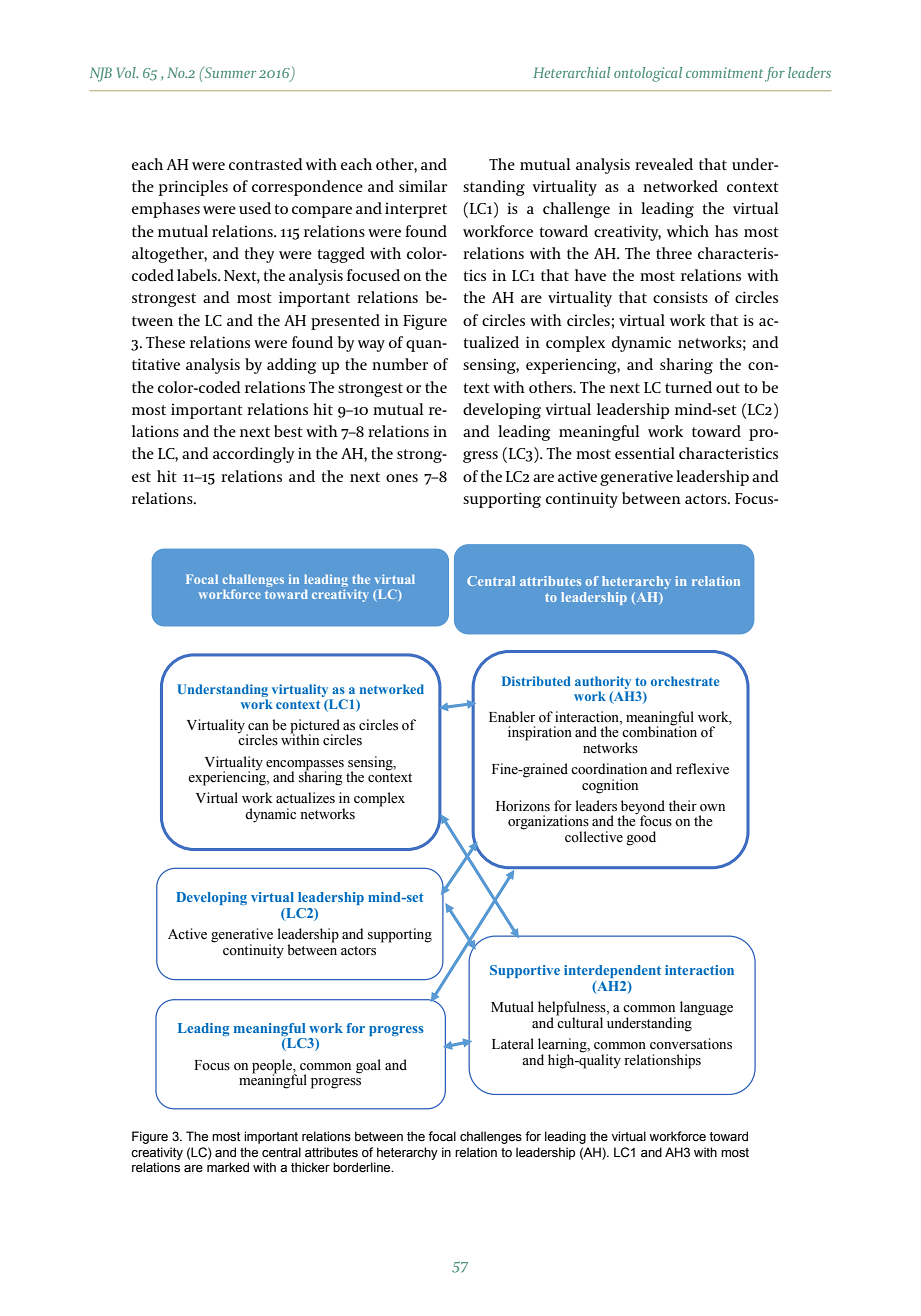 This screenshot has width=921, height=1316. I want to click on accordingly, so click(253, 455).
